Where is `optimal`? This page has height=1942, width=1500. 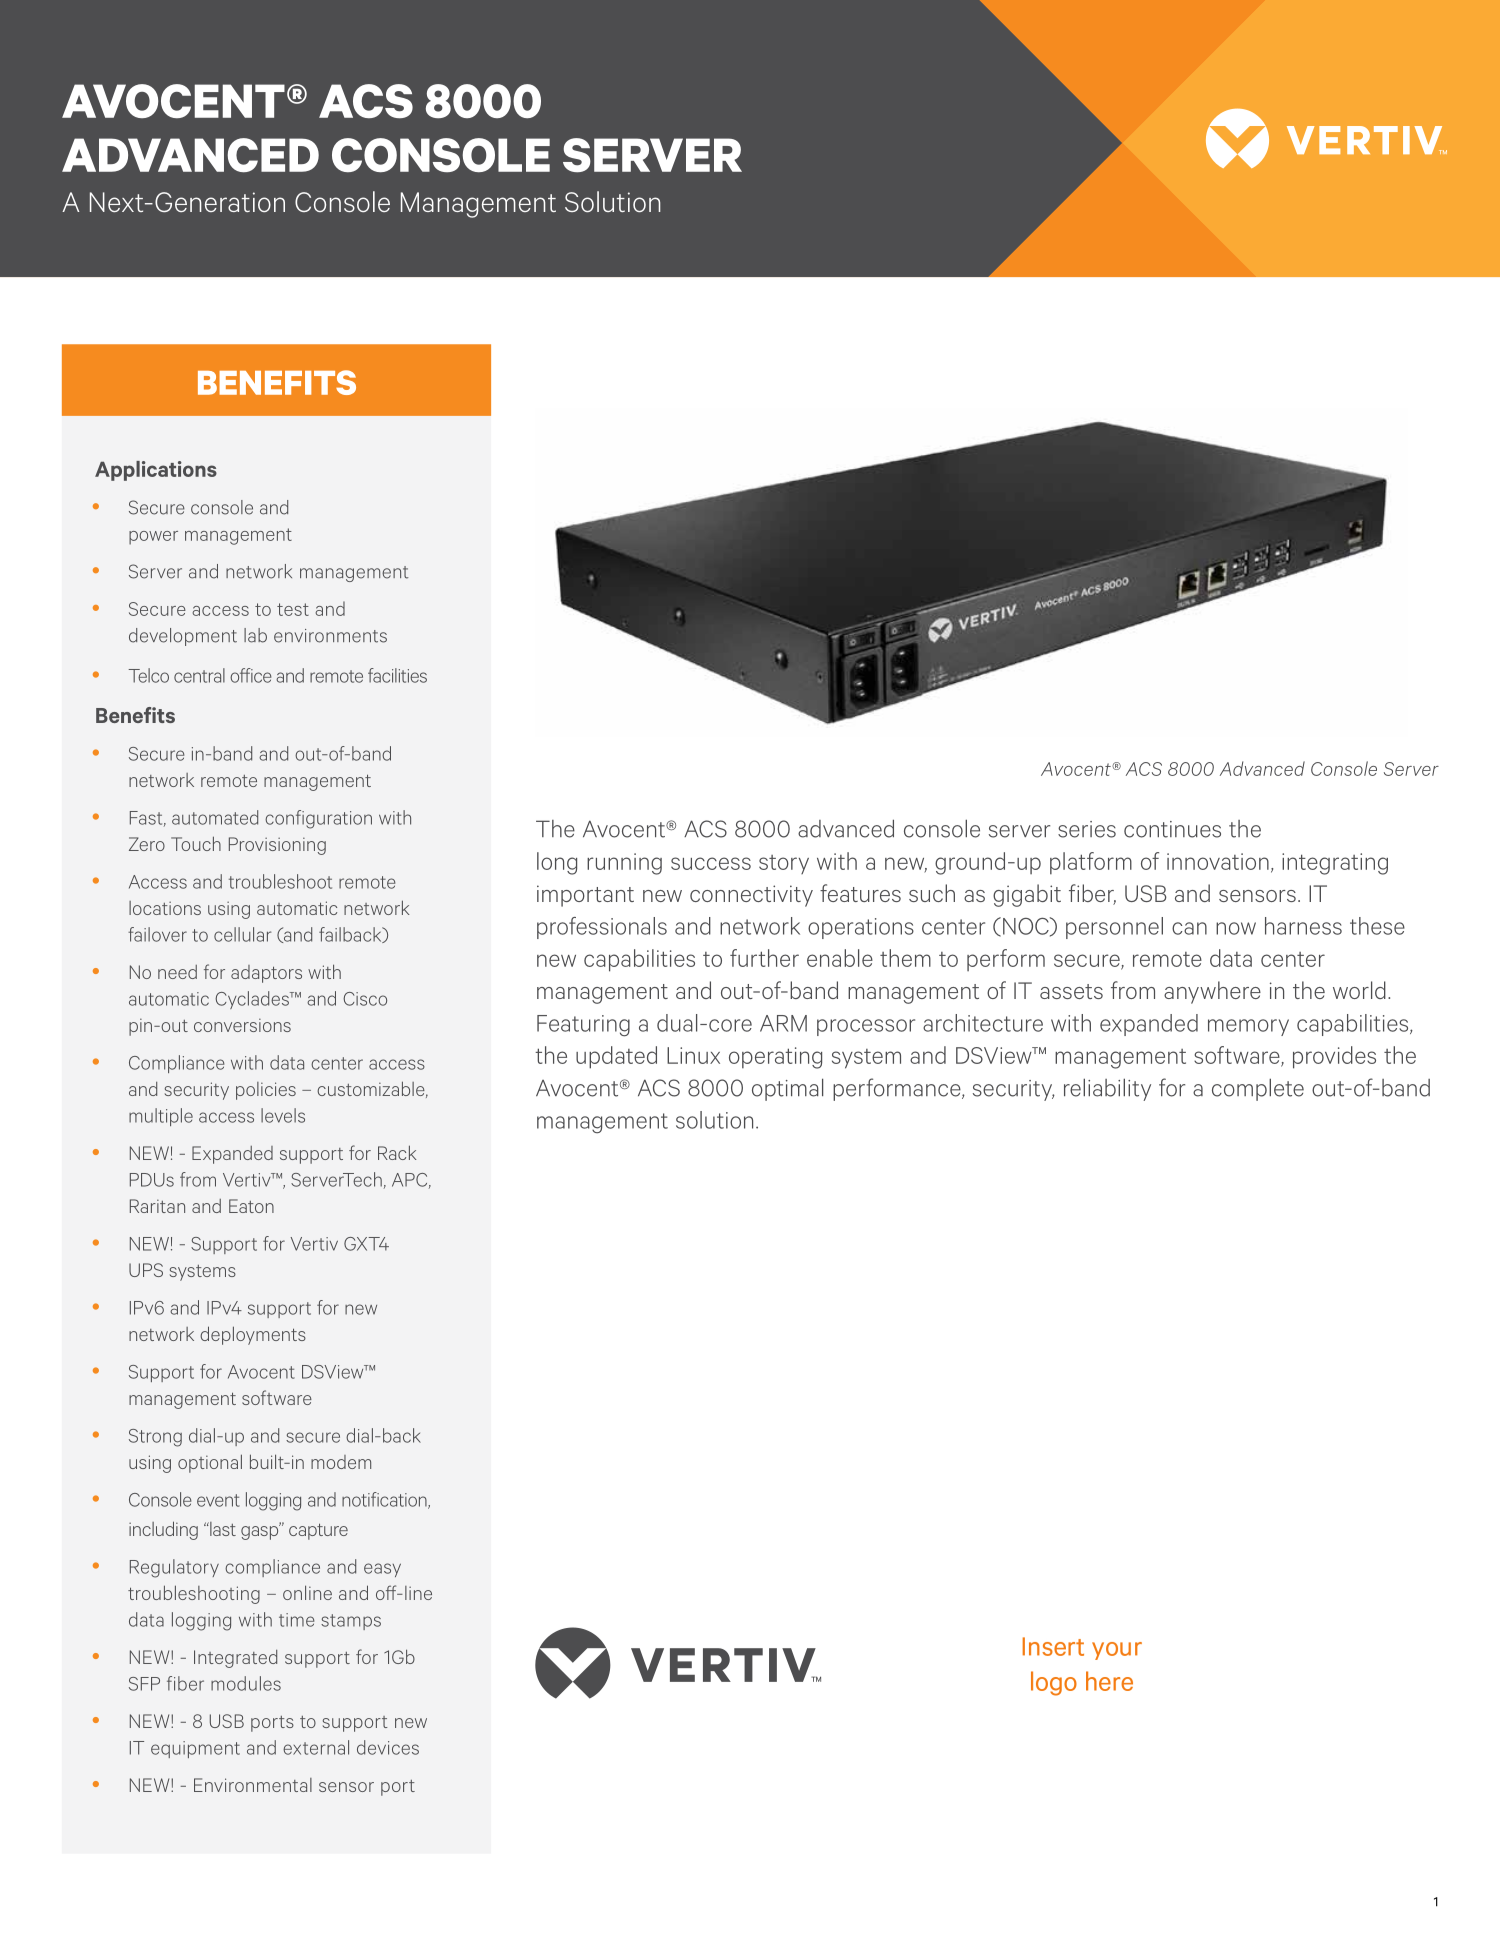
optimal is located at coordinates (787, 1089).
